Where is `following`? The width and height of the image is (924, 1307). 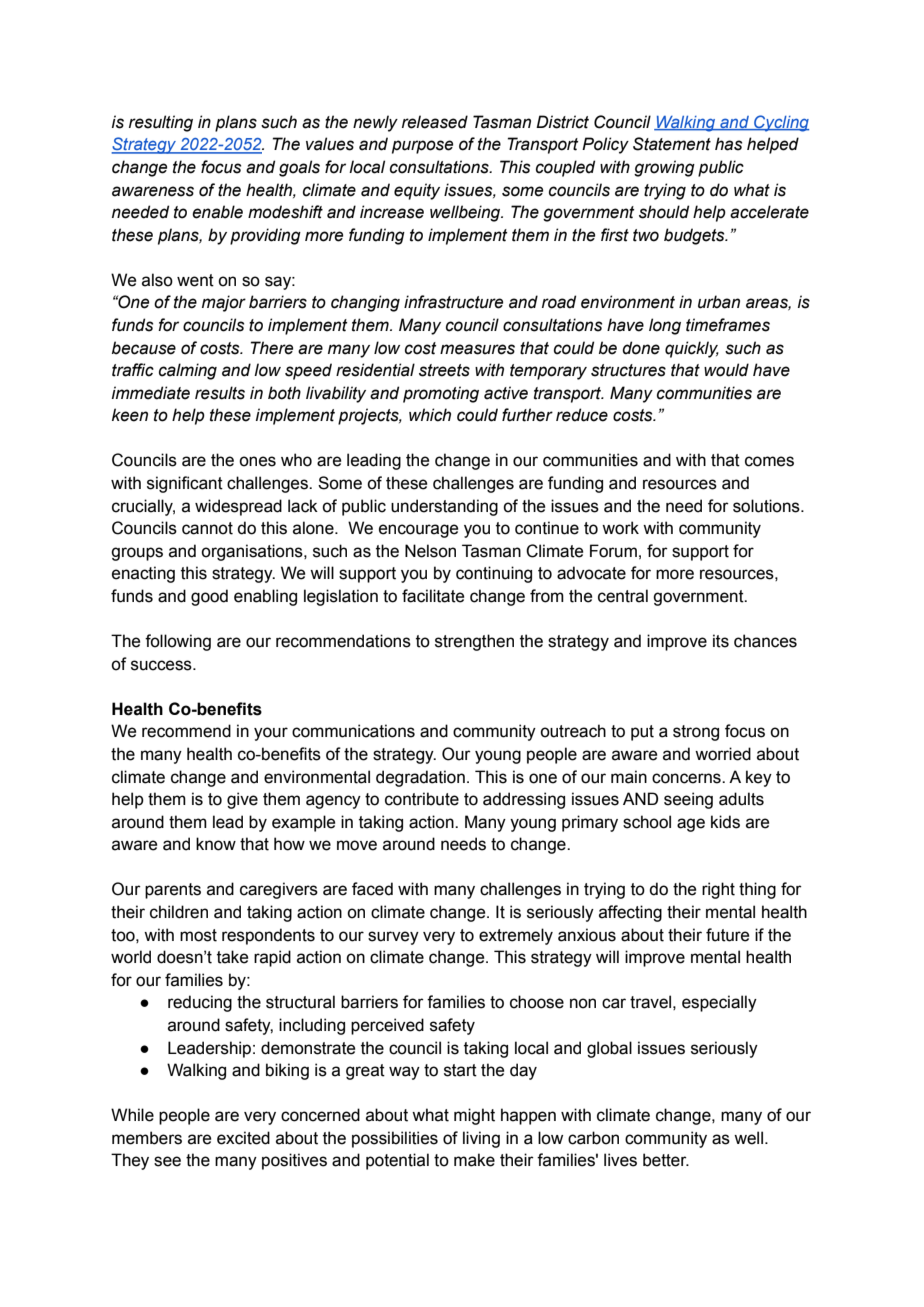 following is located at coordinates (178, 642).
